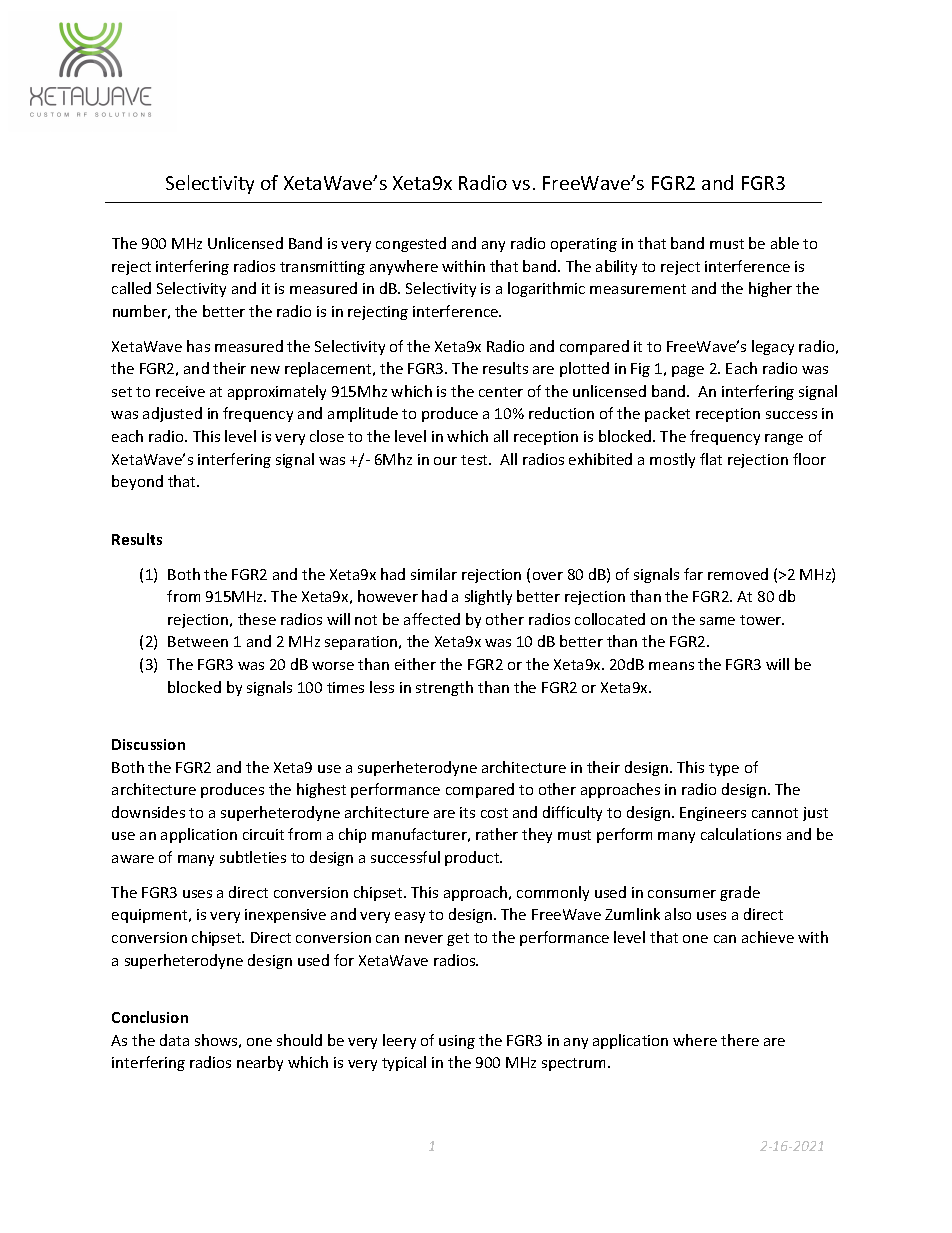 Image resolution: width=952 pixels, height=1233 pixels. I want to click on congested, so click(411, 244).
